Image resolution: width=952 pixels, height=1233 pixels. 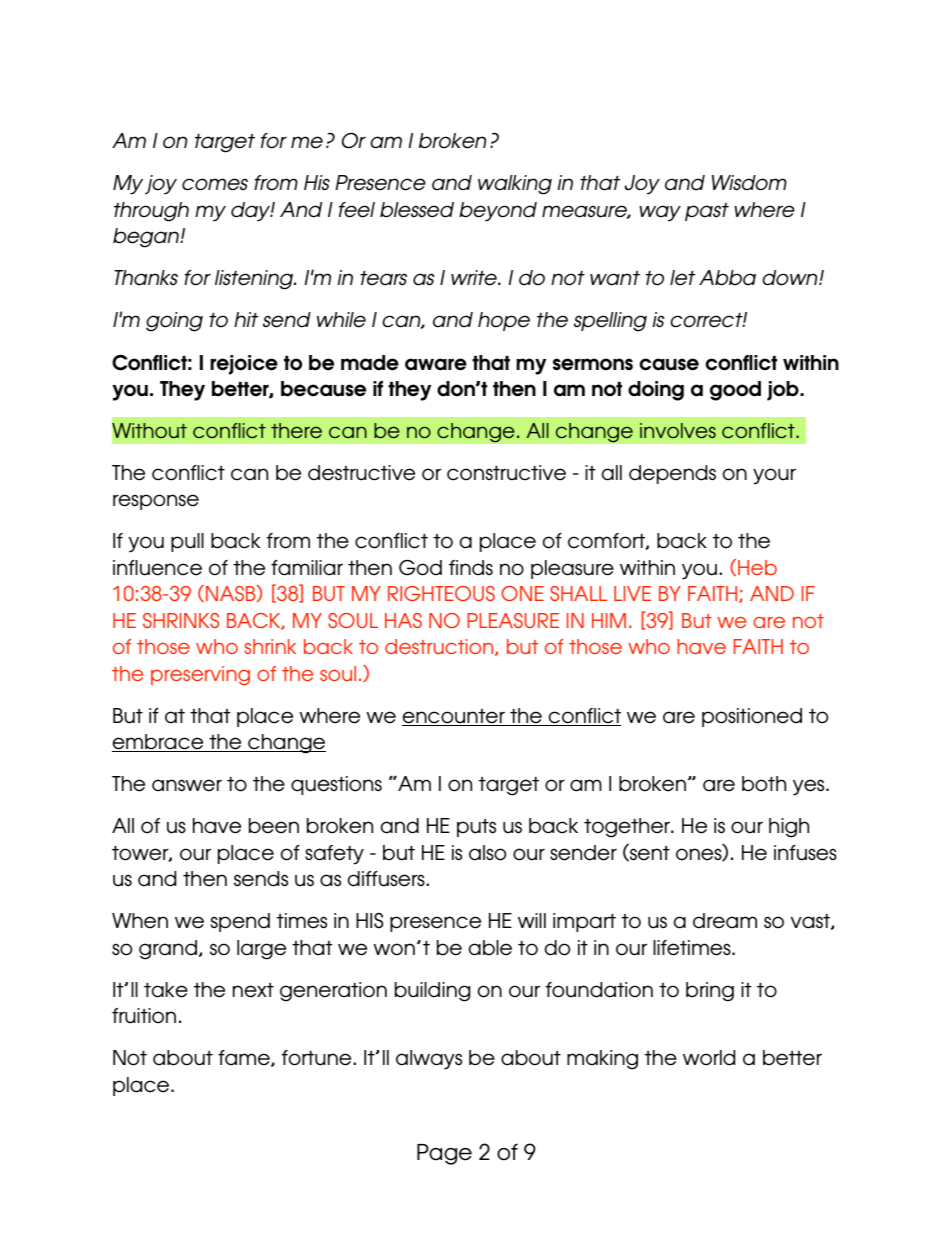 I want to click on been, so click(x=274, y=826).
